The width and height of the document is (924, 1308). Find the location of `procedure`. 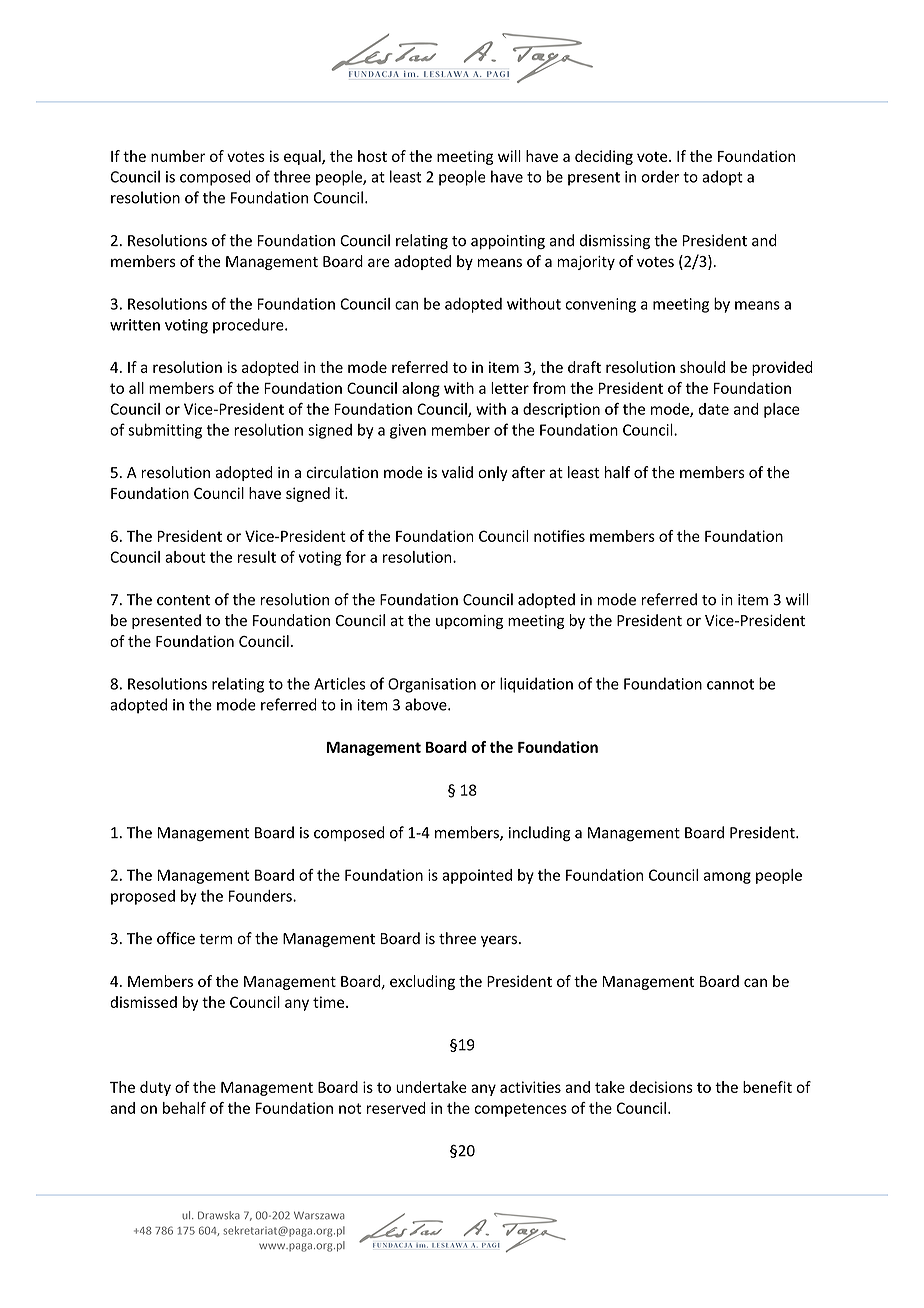

procedure is located at coordinates (249, 326).
